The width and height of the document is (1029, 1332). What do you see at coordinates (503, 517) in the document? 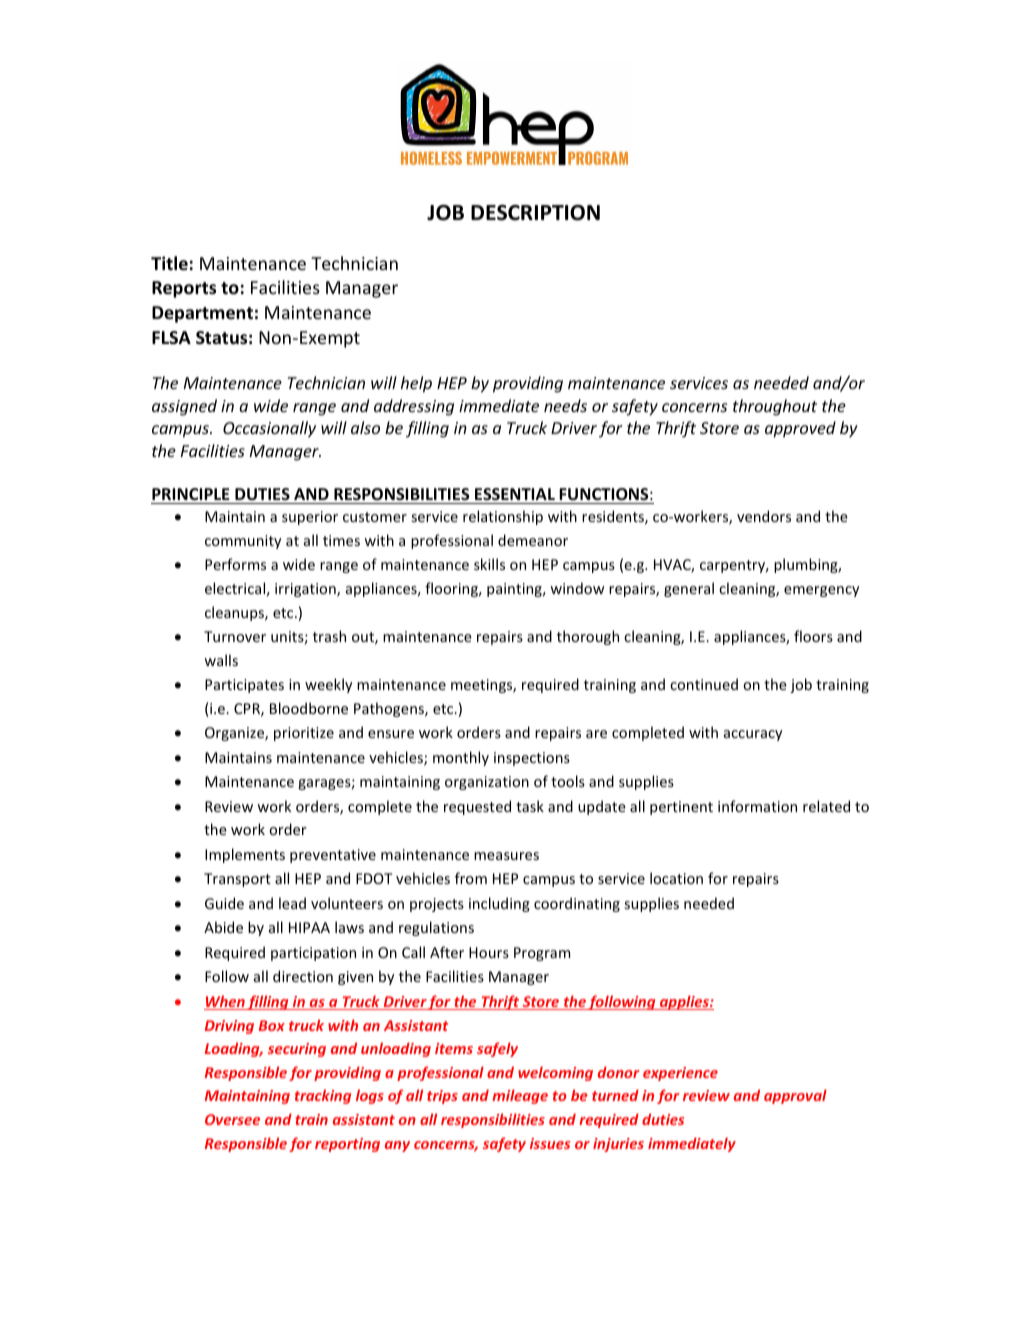
I see `relationship` at bounding box center [503, 517].
